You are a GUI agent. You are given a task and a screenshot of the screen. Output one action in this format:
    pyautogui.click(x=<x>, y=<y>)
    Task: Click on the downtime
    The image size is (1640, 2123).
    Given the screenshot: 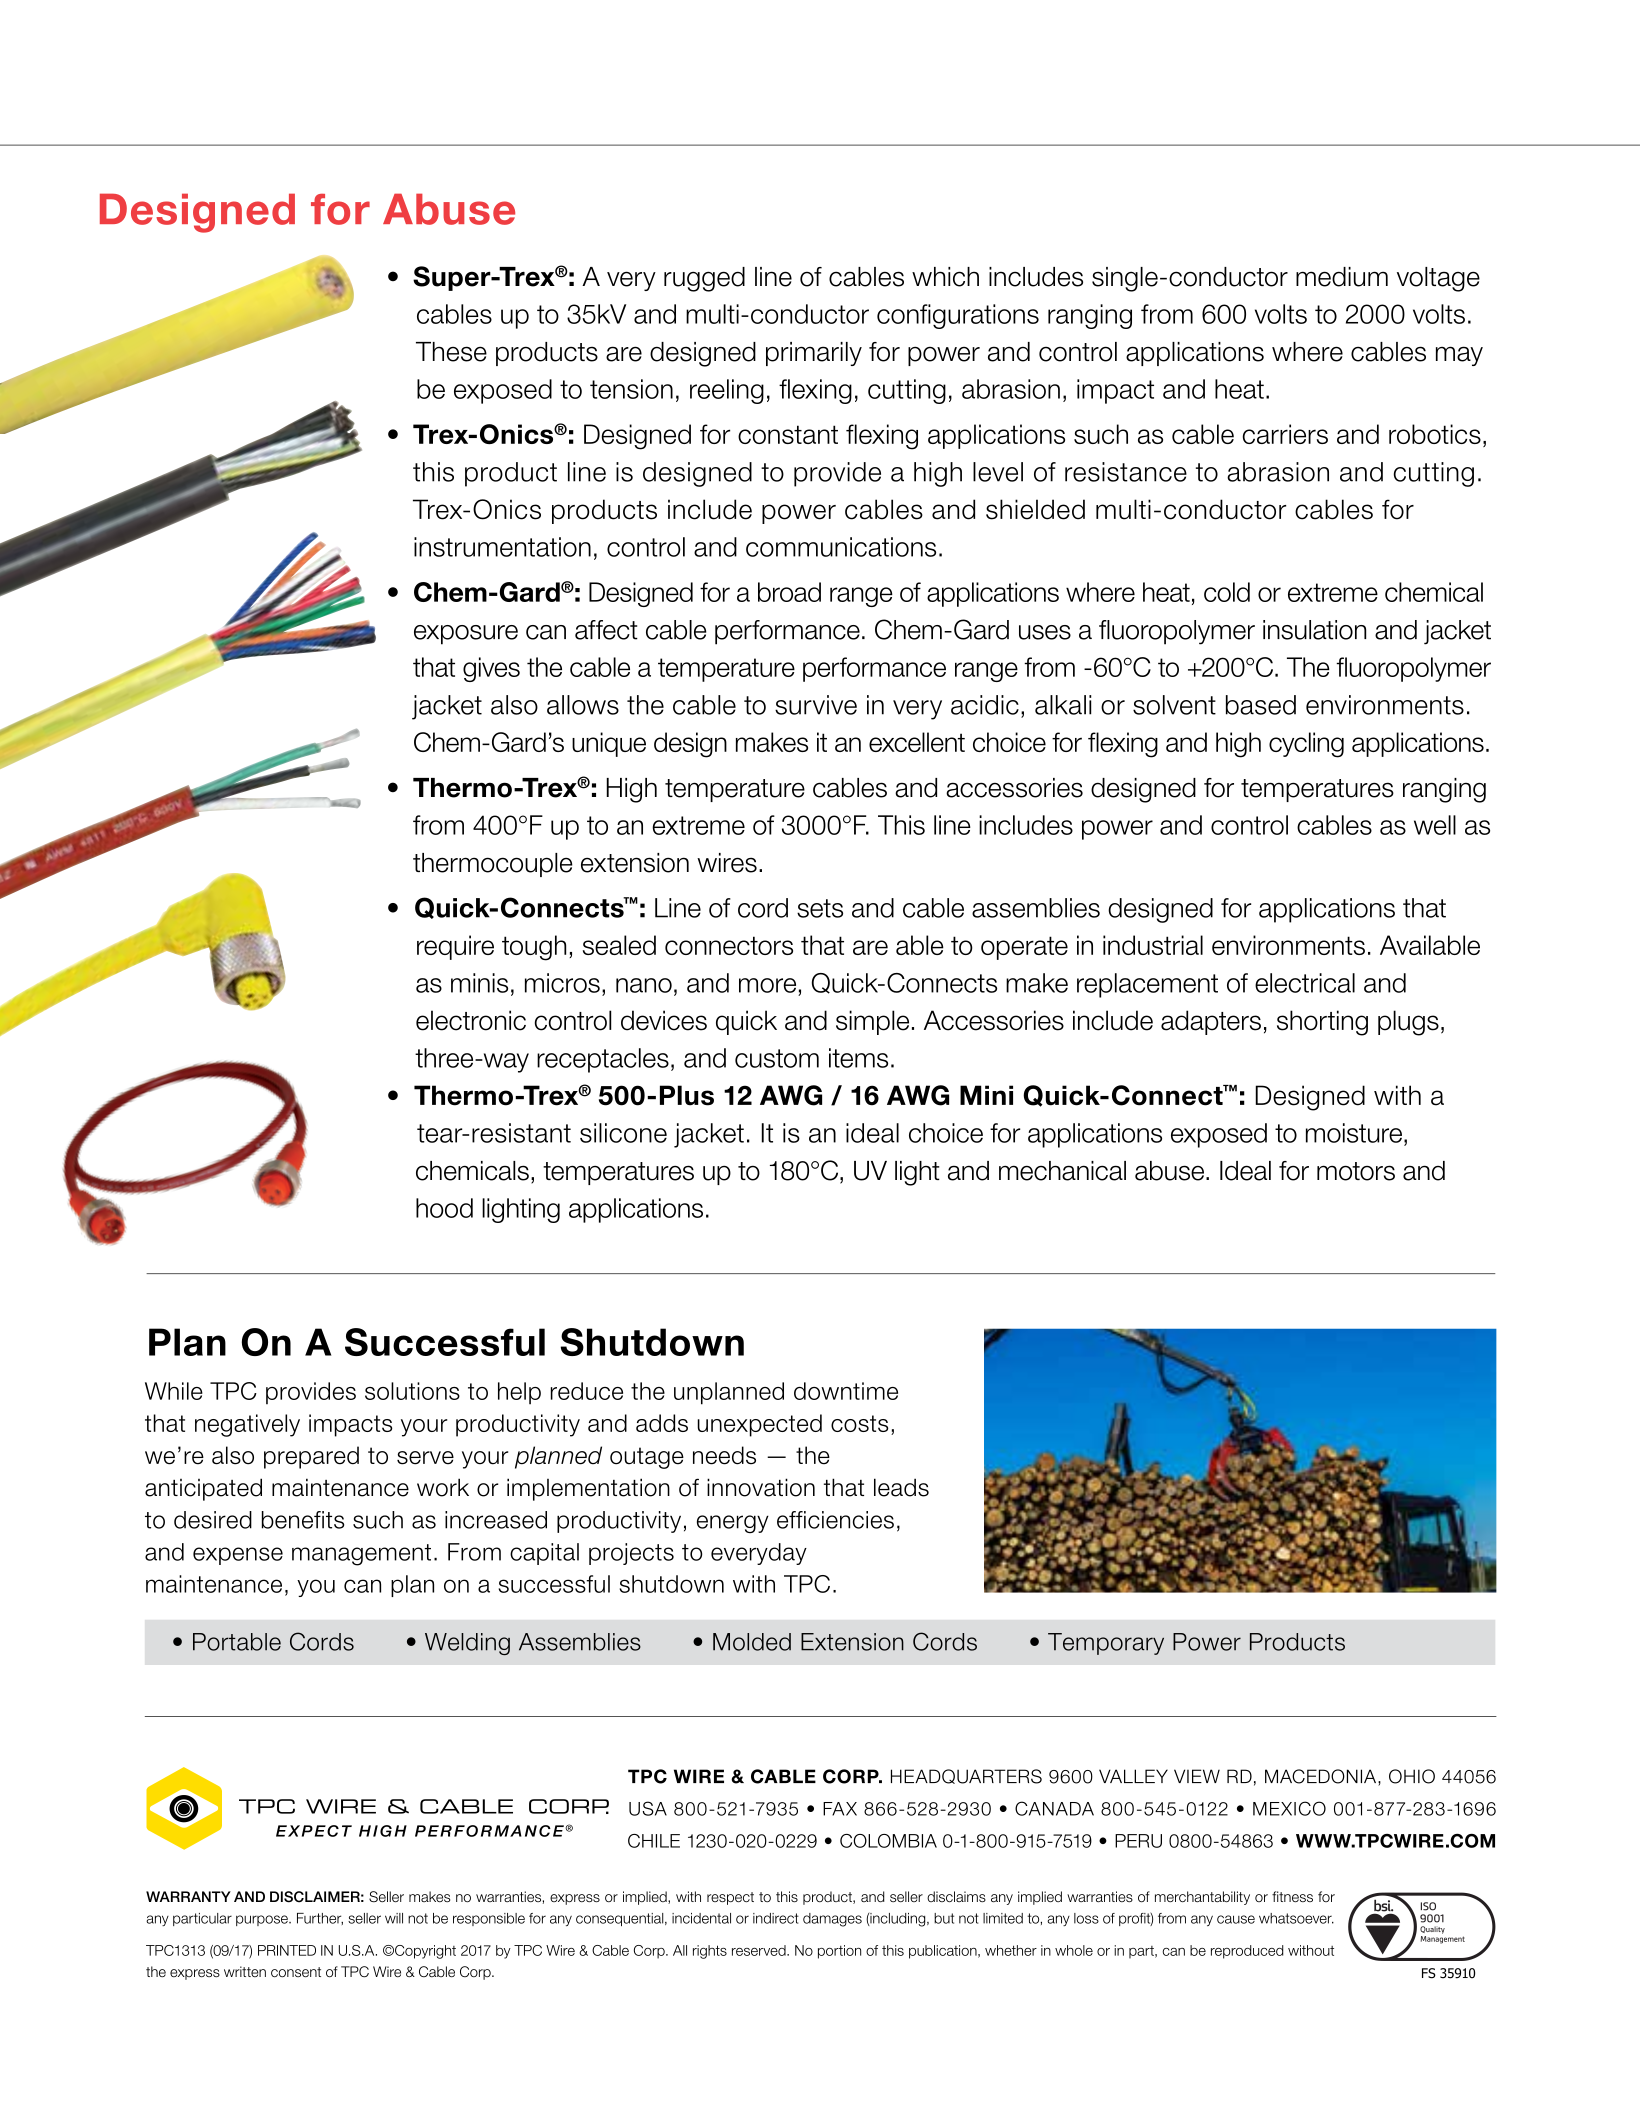 What is the action you would take?
    pyautogui.click(x=846, y=1391)
